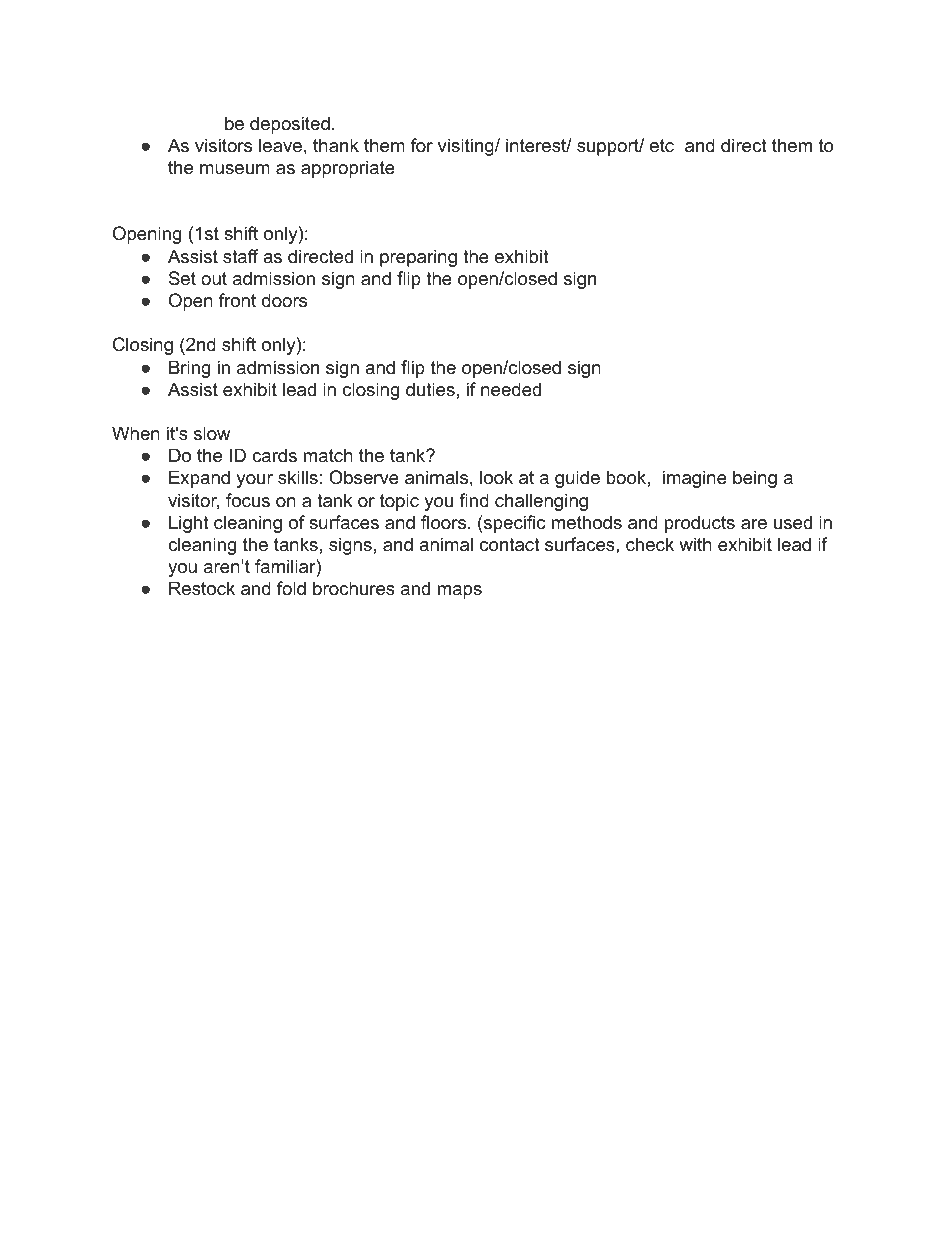  I want to click on for, so click(422, 145).
